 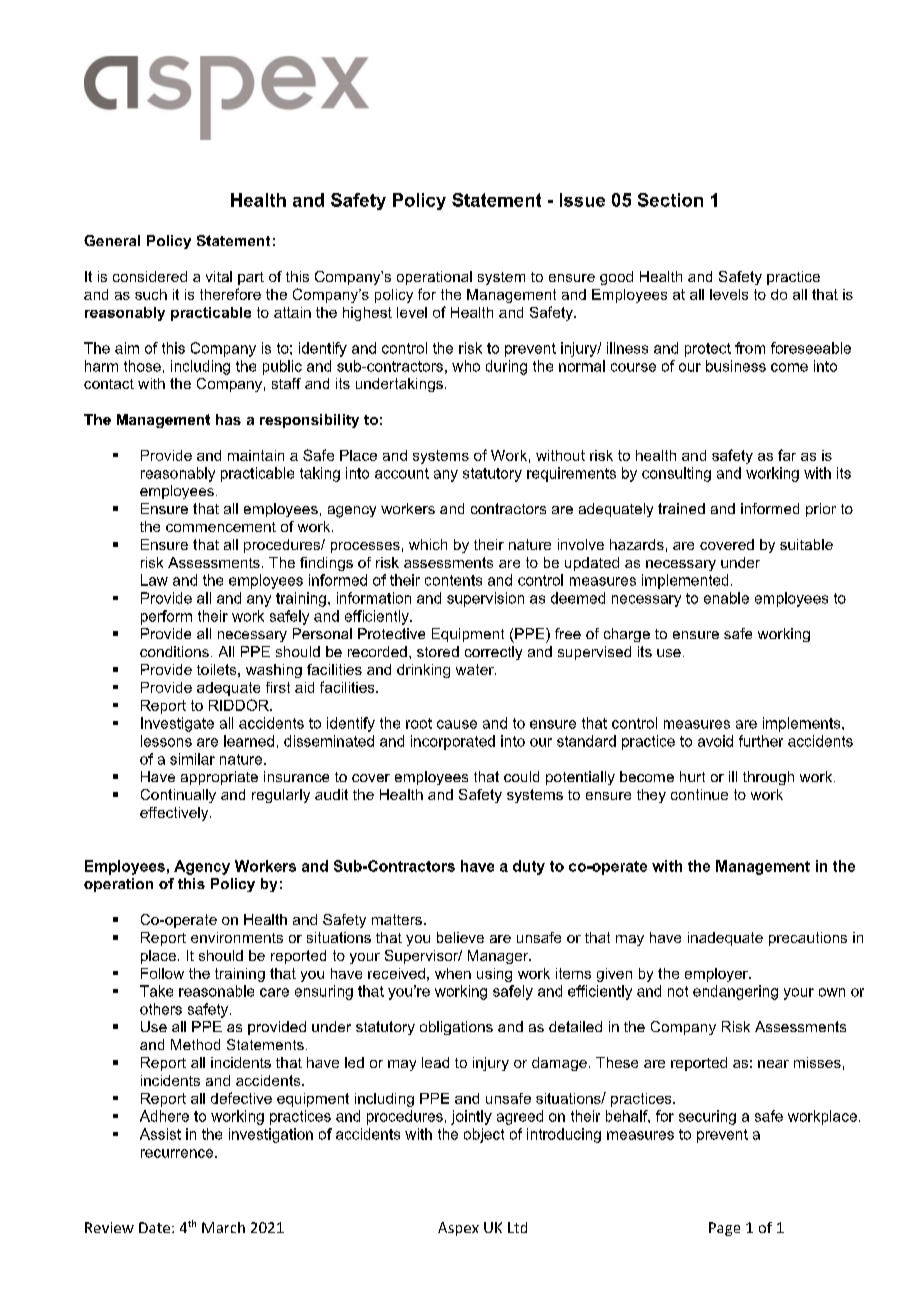 I want to click on effectively, so click(x=175, y=814).
